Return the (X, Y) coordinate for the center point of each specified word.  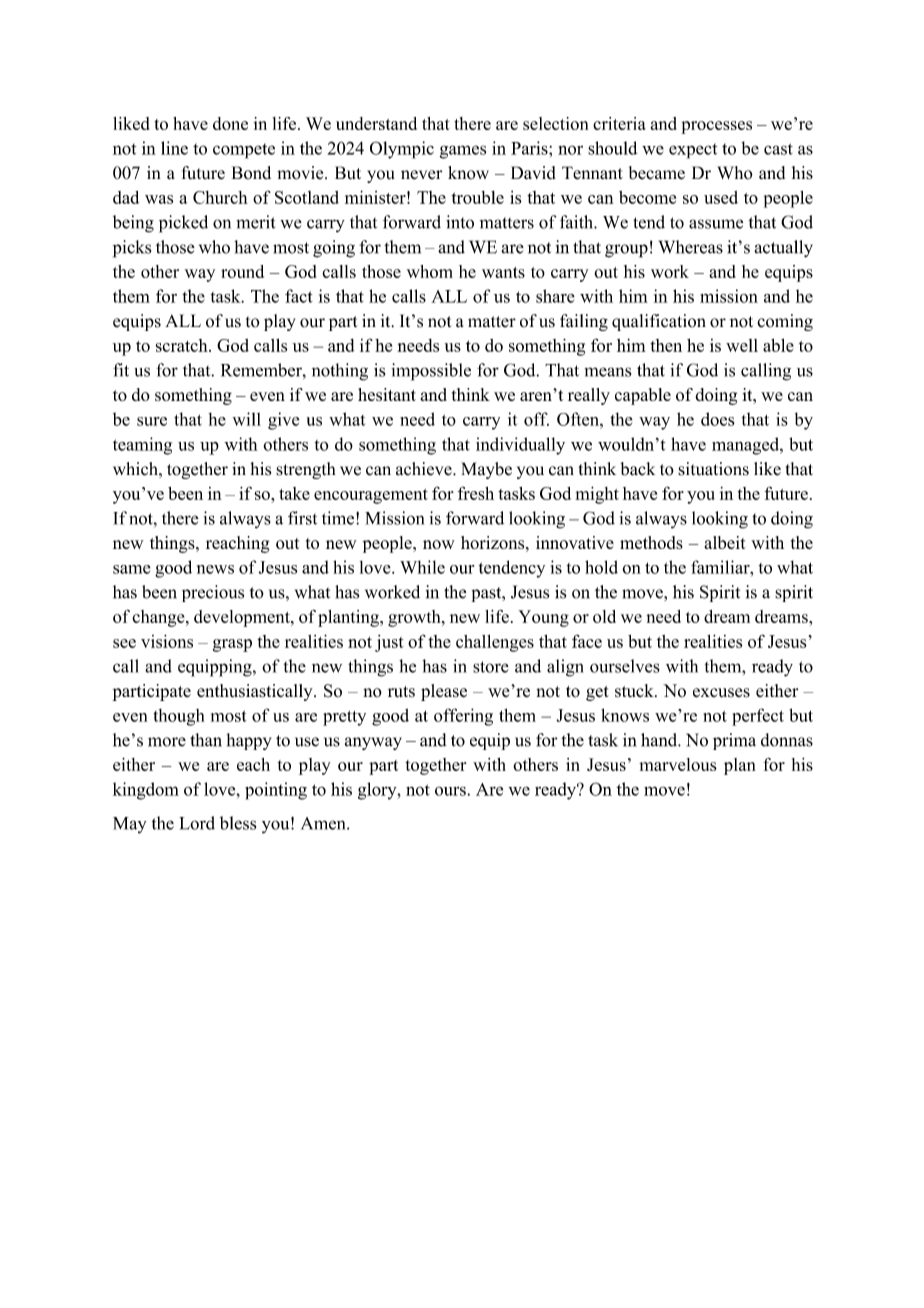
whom (430, 271)
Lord (197, 823)
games (463, 152)
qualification (659, 322)
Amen (324, 823)
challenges (495, 643)
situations (713, 469)
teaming (142, 446)
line (174, 148)
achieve (425, 469)
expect (693, 151)
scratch (182, 345)
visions (167, 641)
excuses (721, 693)
